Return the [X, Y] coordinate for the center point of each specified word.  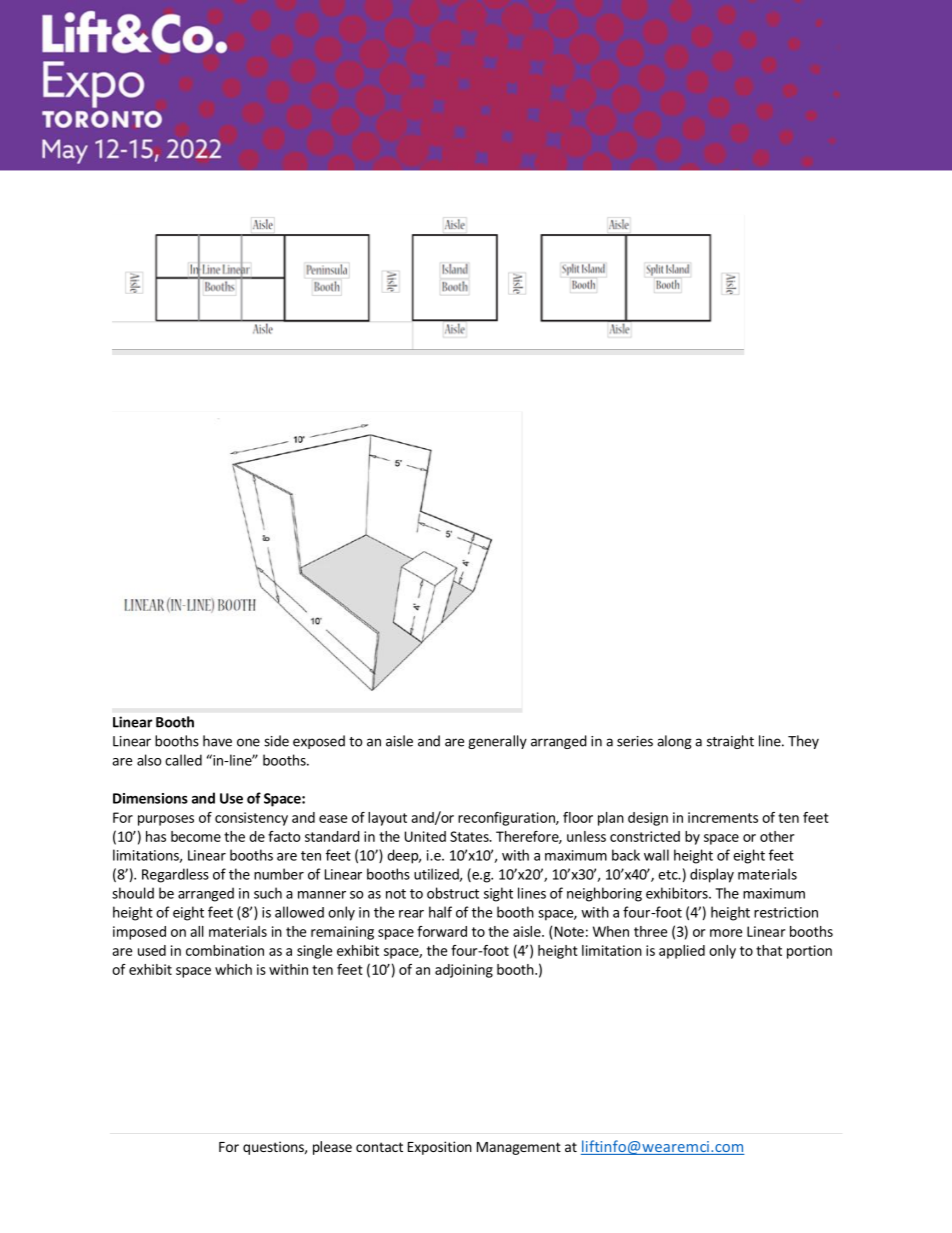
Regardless [175, 875]
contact [379, 1147]
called [183, 760]
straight [730, 742]
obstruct [453, 893]
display [712, 875]
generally [497, 742]
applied [682, 952]
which [233, 969]
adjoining [464, 971]
